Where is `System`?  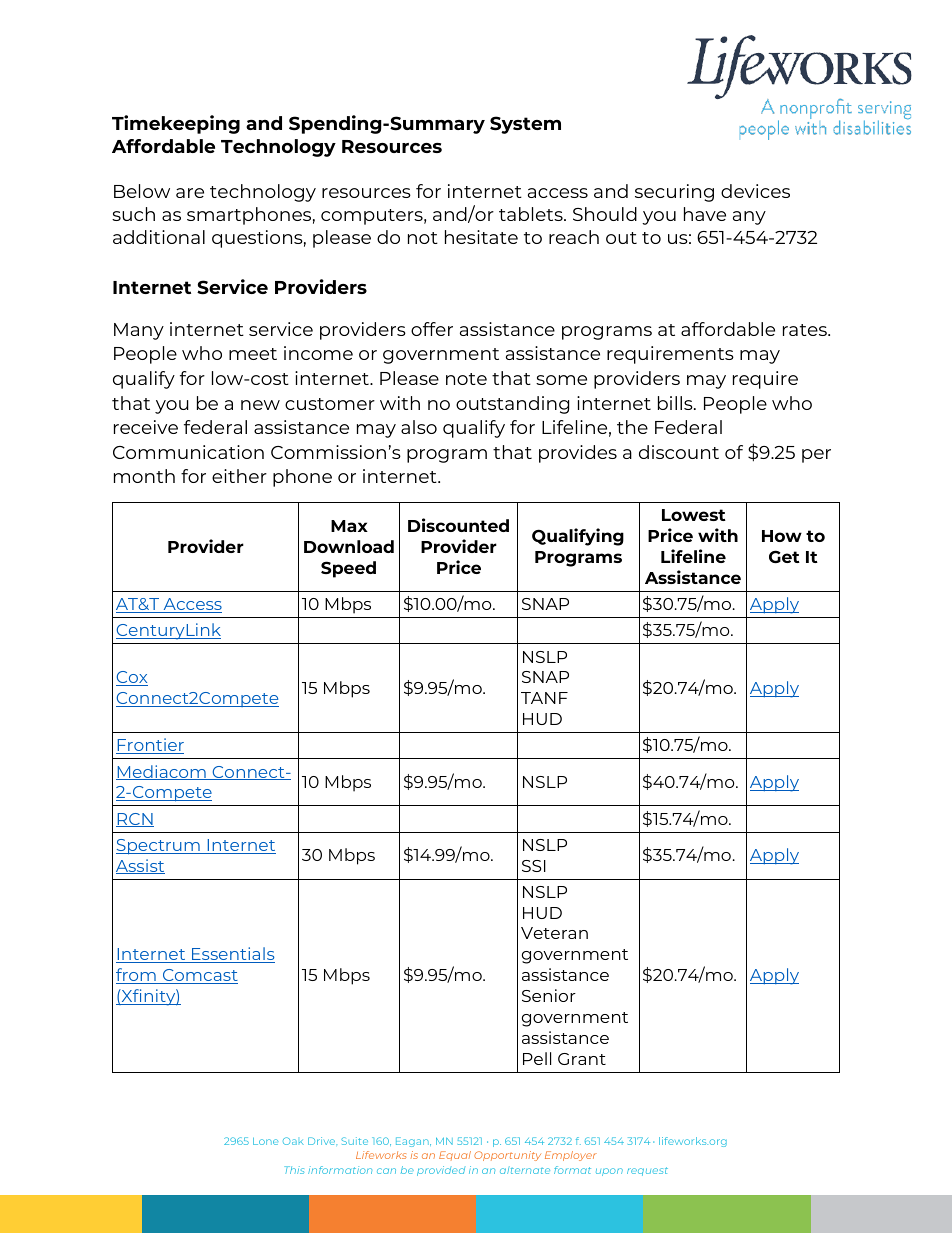 System is located at coordinates (525, 125).
